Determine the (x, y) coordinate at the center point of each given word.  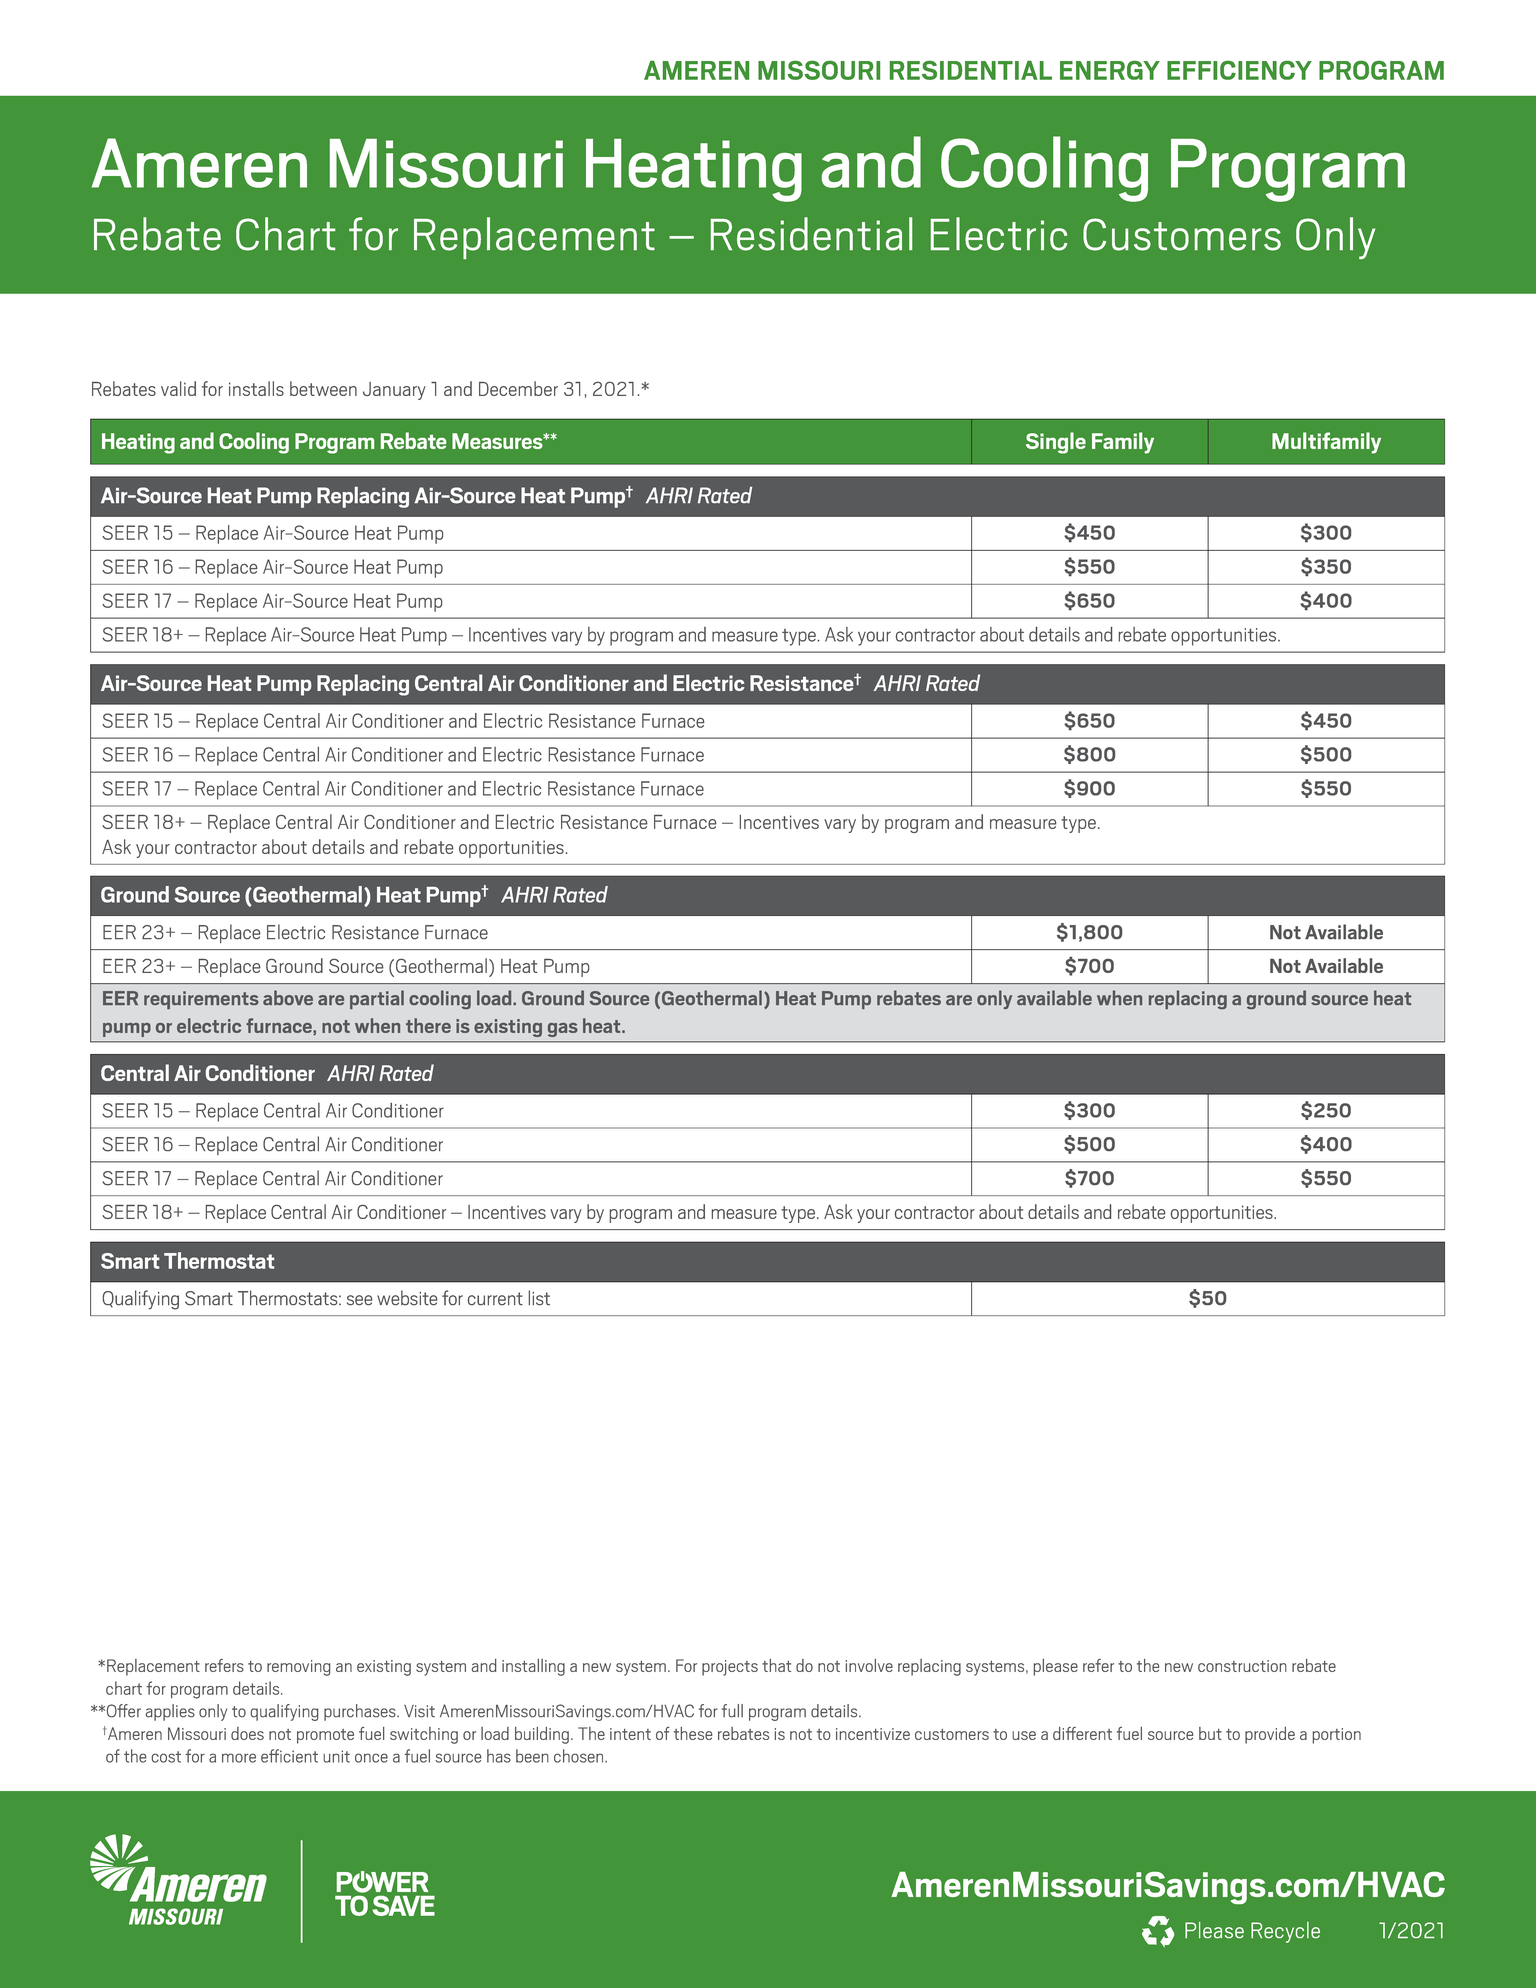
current (495, 1299)
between (323, 388)
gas (563, 1030)
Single (1056, 443)
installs (256, 388)
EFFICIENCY (1239, 70)
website (407, 1298)
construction (1242, 1666)
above (288, 997)
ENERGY (1110, 70)
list (539, 1297)
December (518, 388)
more (239, 1758)
